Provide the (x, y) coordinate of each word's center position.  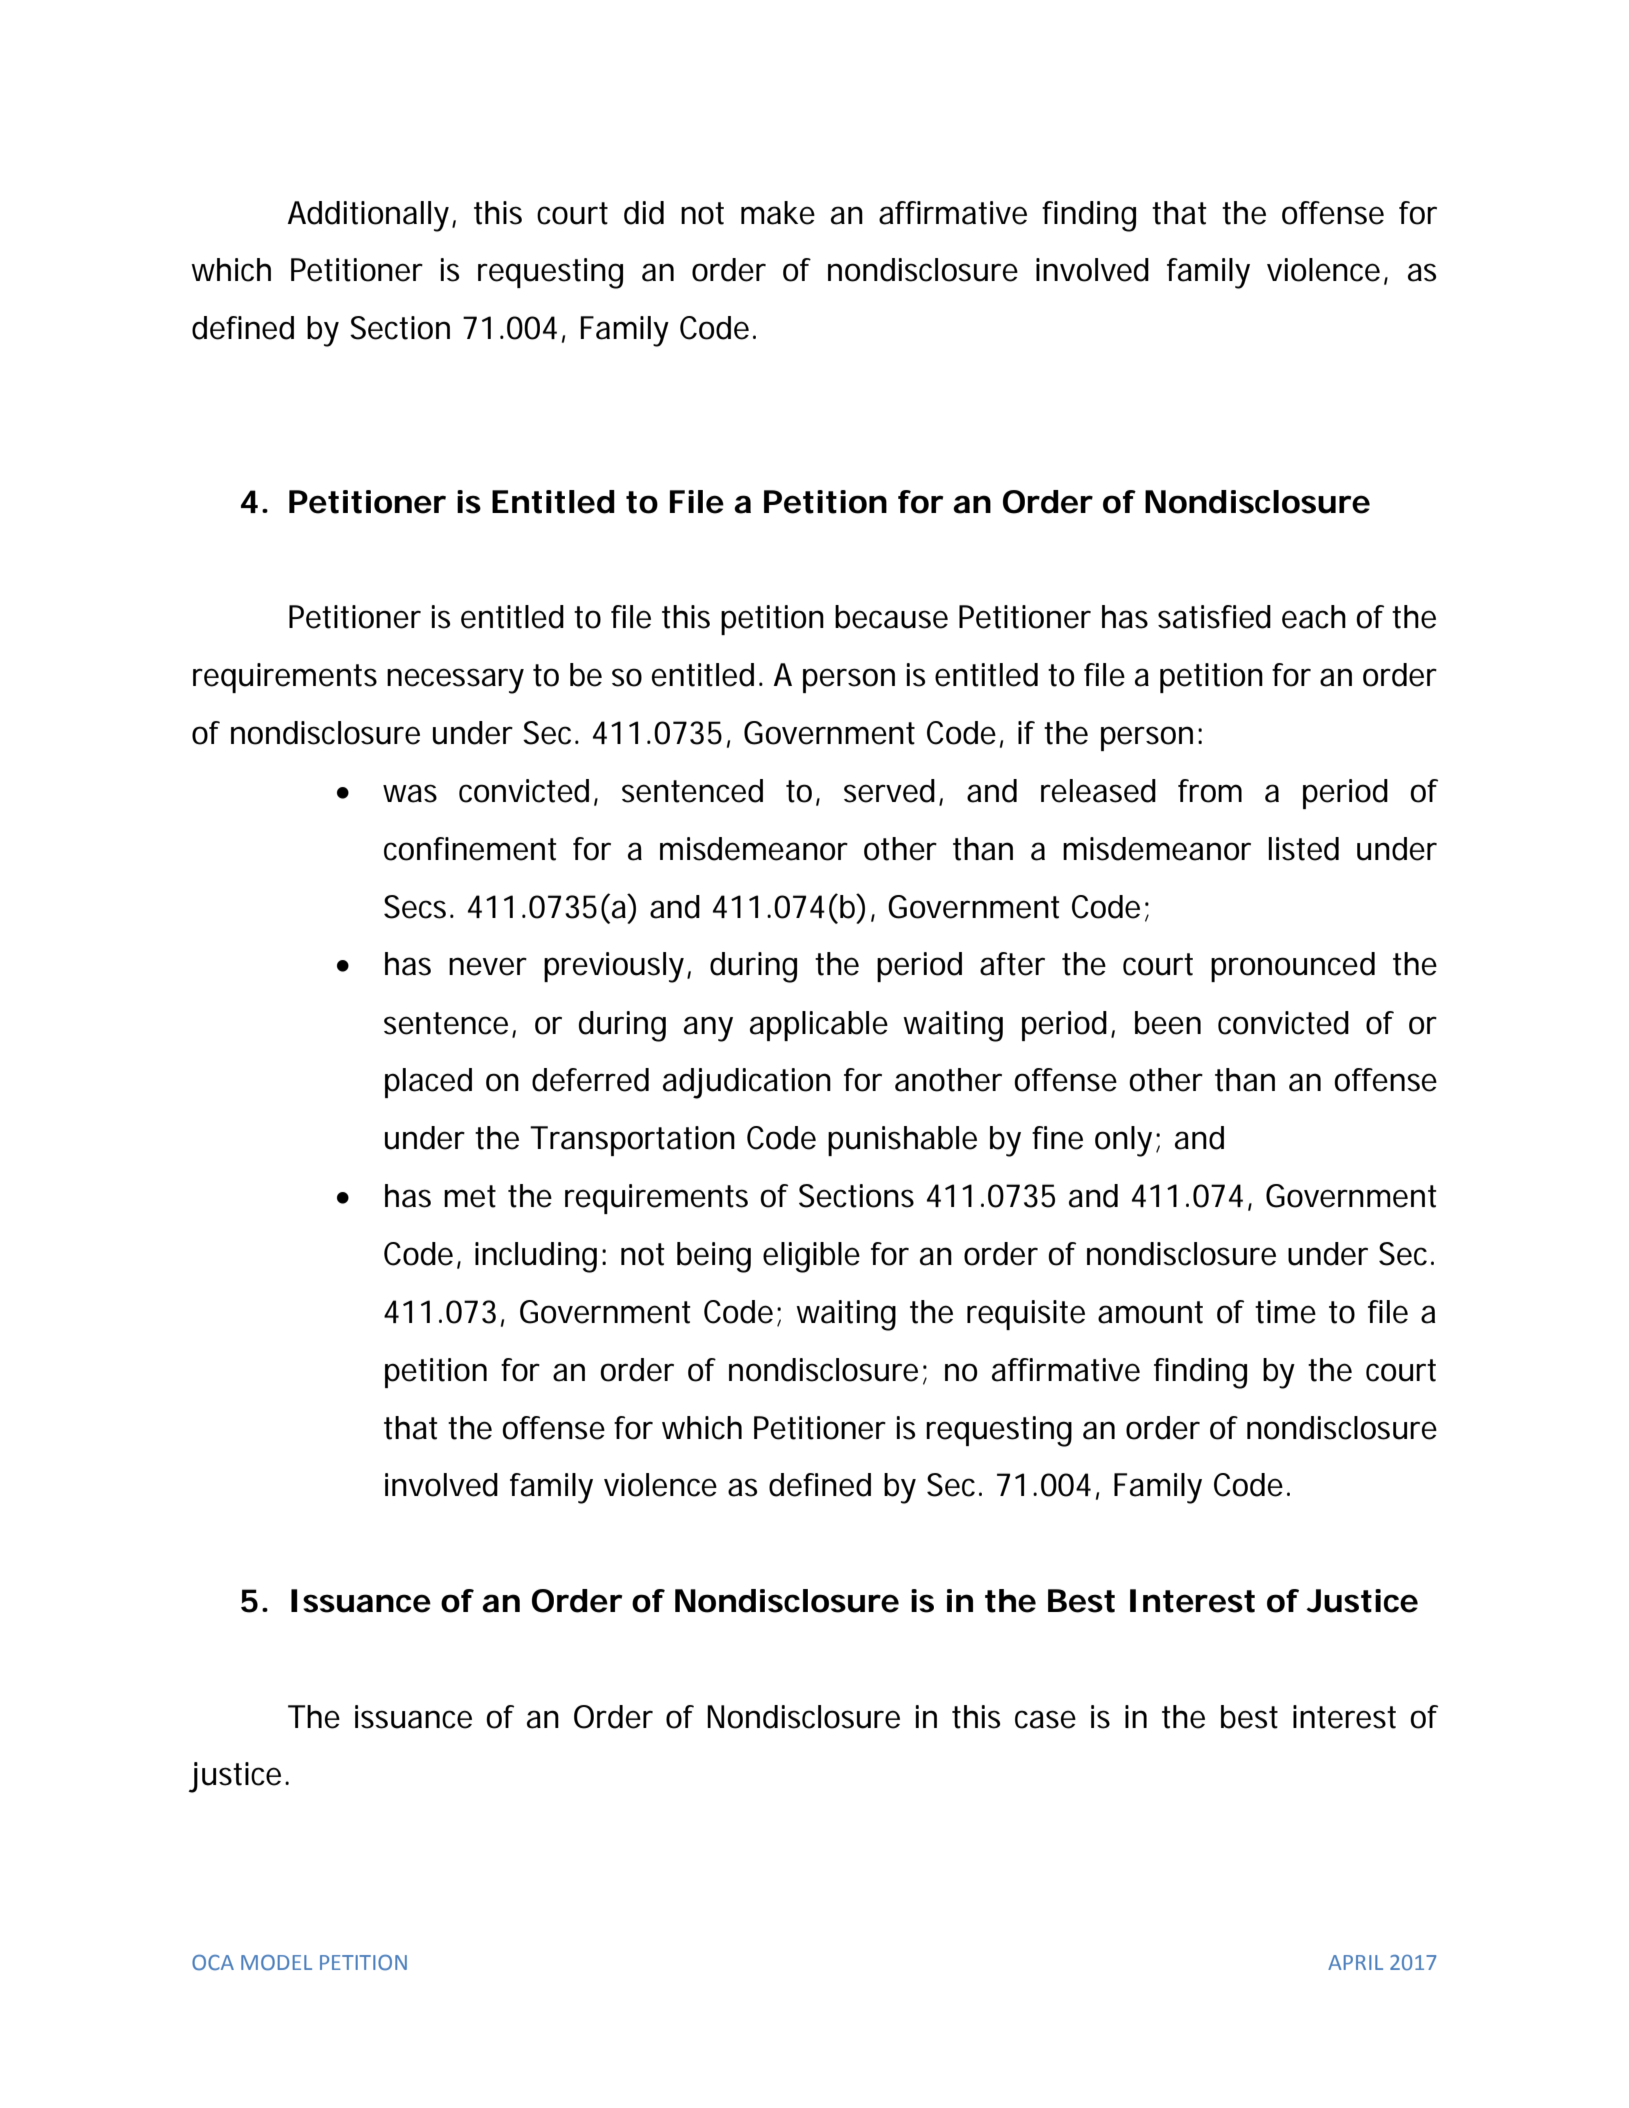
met (470, 1196)
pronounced (1293, 967)
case (1045, 1719)
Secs (417, 907)
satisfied (1214, 617)
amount (1150, 1312)
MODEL (276, 1963)
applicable (819, 1026)
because (891, 617)
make (778, 213)
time (1285, 1312)
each (1314, 617)
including (536, 1257)
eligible (811, 1257)
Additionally (368, 216)
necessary (455, 681)
